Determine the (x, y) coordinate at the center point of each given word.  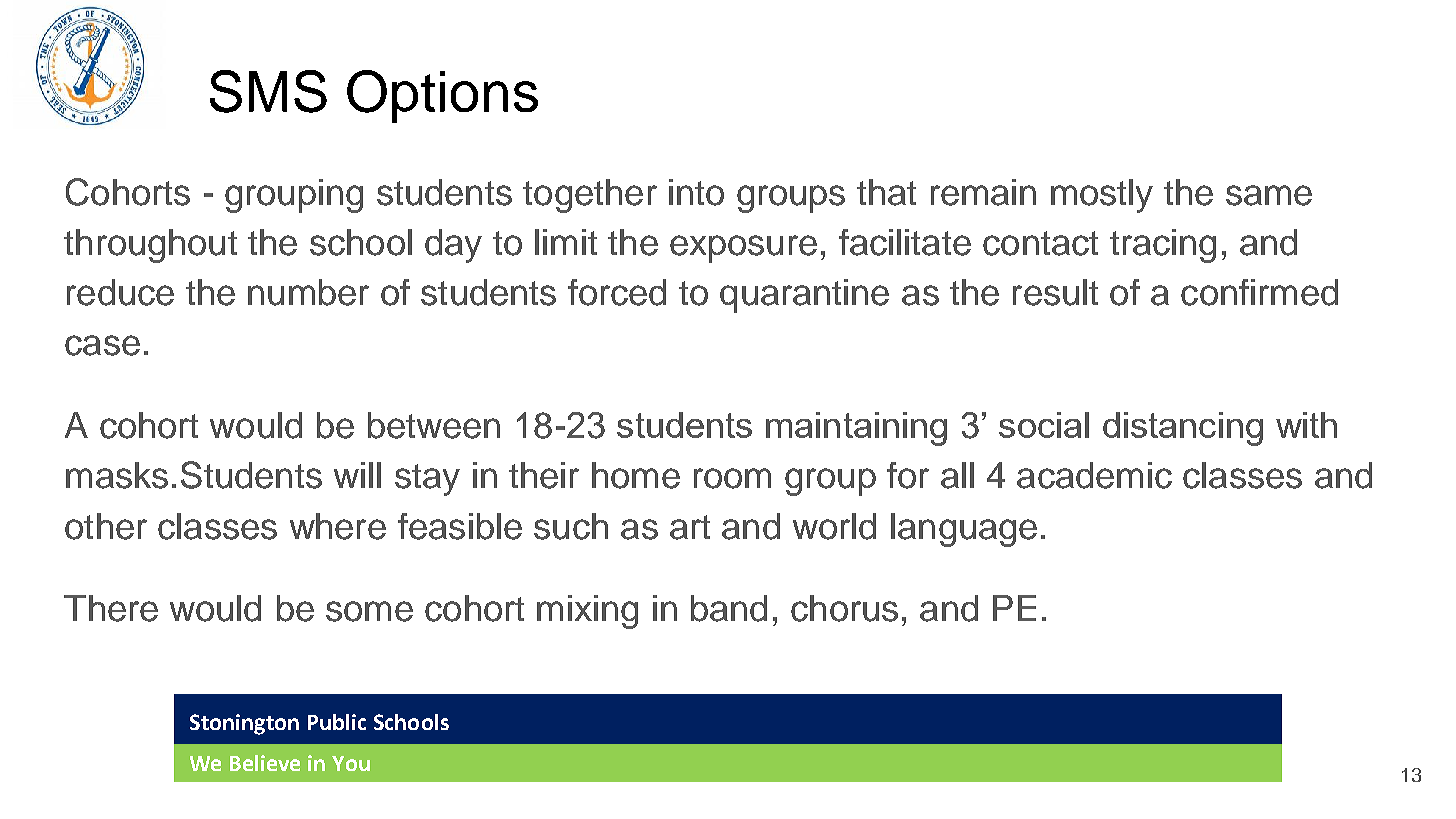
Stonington (244, 724)
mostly (1102, 196)
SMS (268, 91)
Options (442, 96)
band (729, 608)
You (351, 763)
